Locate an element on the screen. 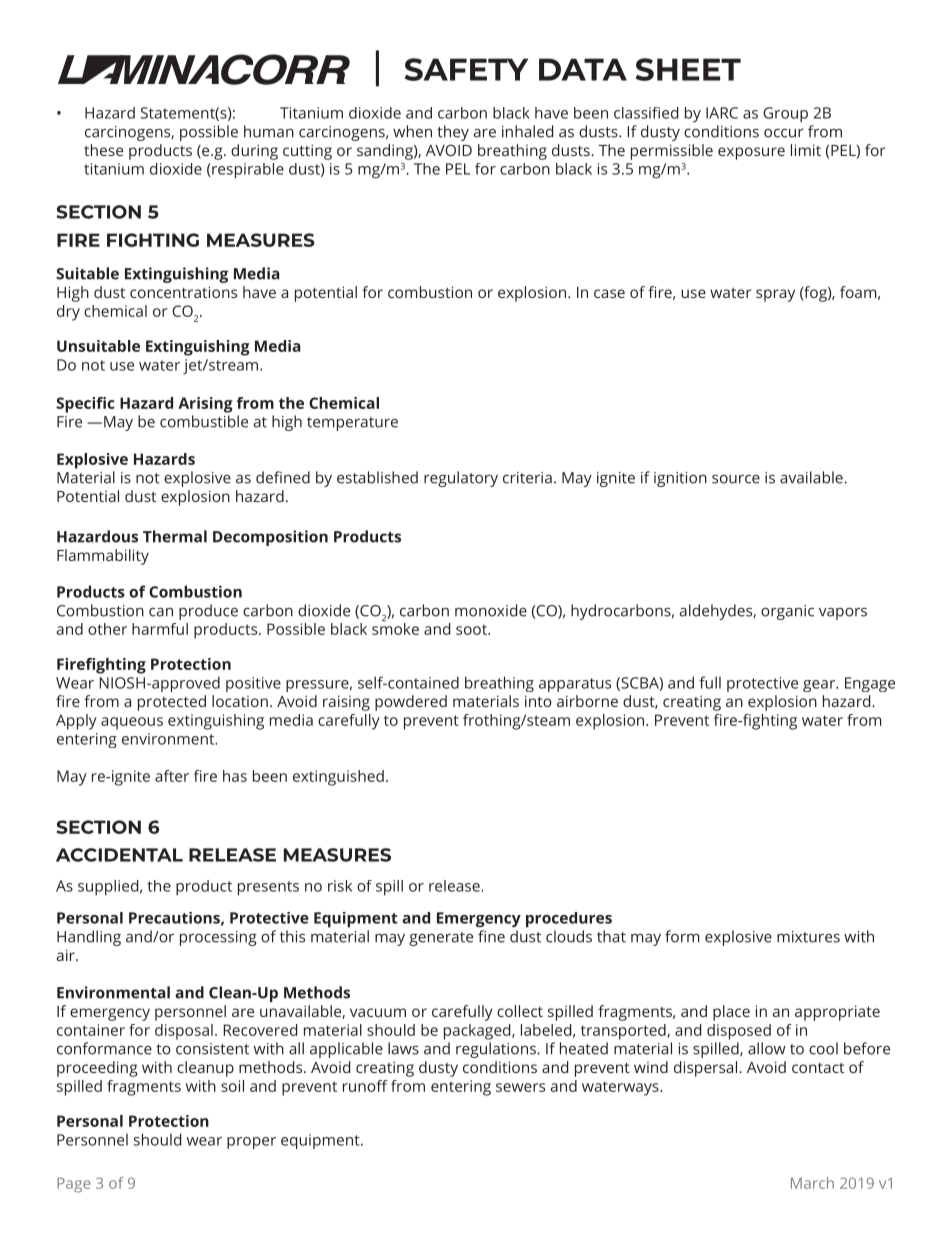 The image size is (952, 1233). source is located at coordinates (736, 479).
